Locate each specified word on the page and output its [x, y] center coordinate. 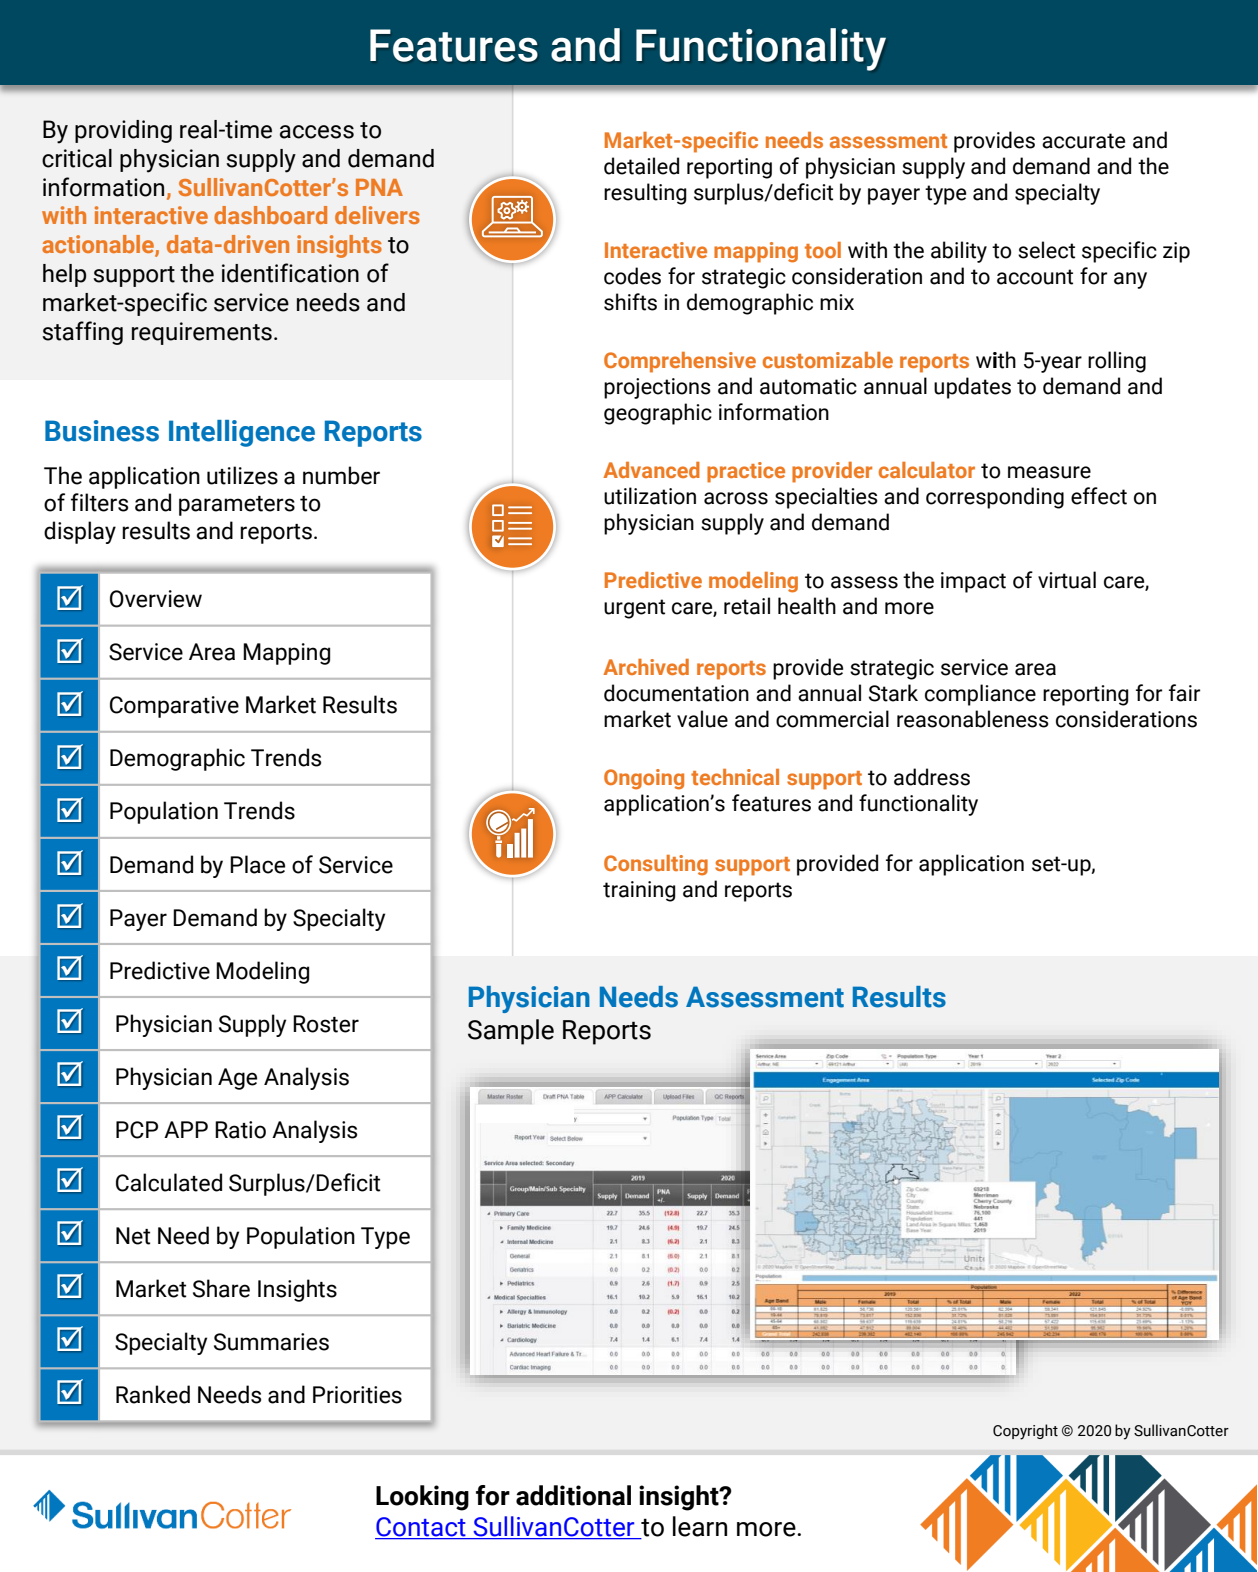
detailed [641, 166]
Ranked [153, 1394]
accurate [1083, 141]
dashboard [270, 215]
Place [257, 864]
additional [573, 1495]
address [932, 777]
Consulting [656, 865]
